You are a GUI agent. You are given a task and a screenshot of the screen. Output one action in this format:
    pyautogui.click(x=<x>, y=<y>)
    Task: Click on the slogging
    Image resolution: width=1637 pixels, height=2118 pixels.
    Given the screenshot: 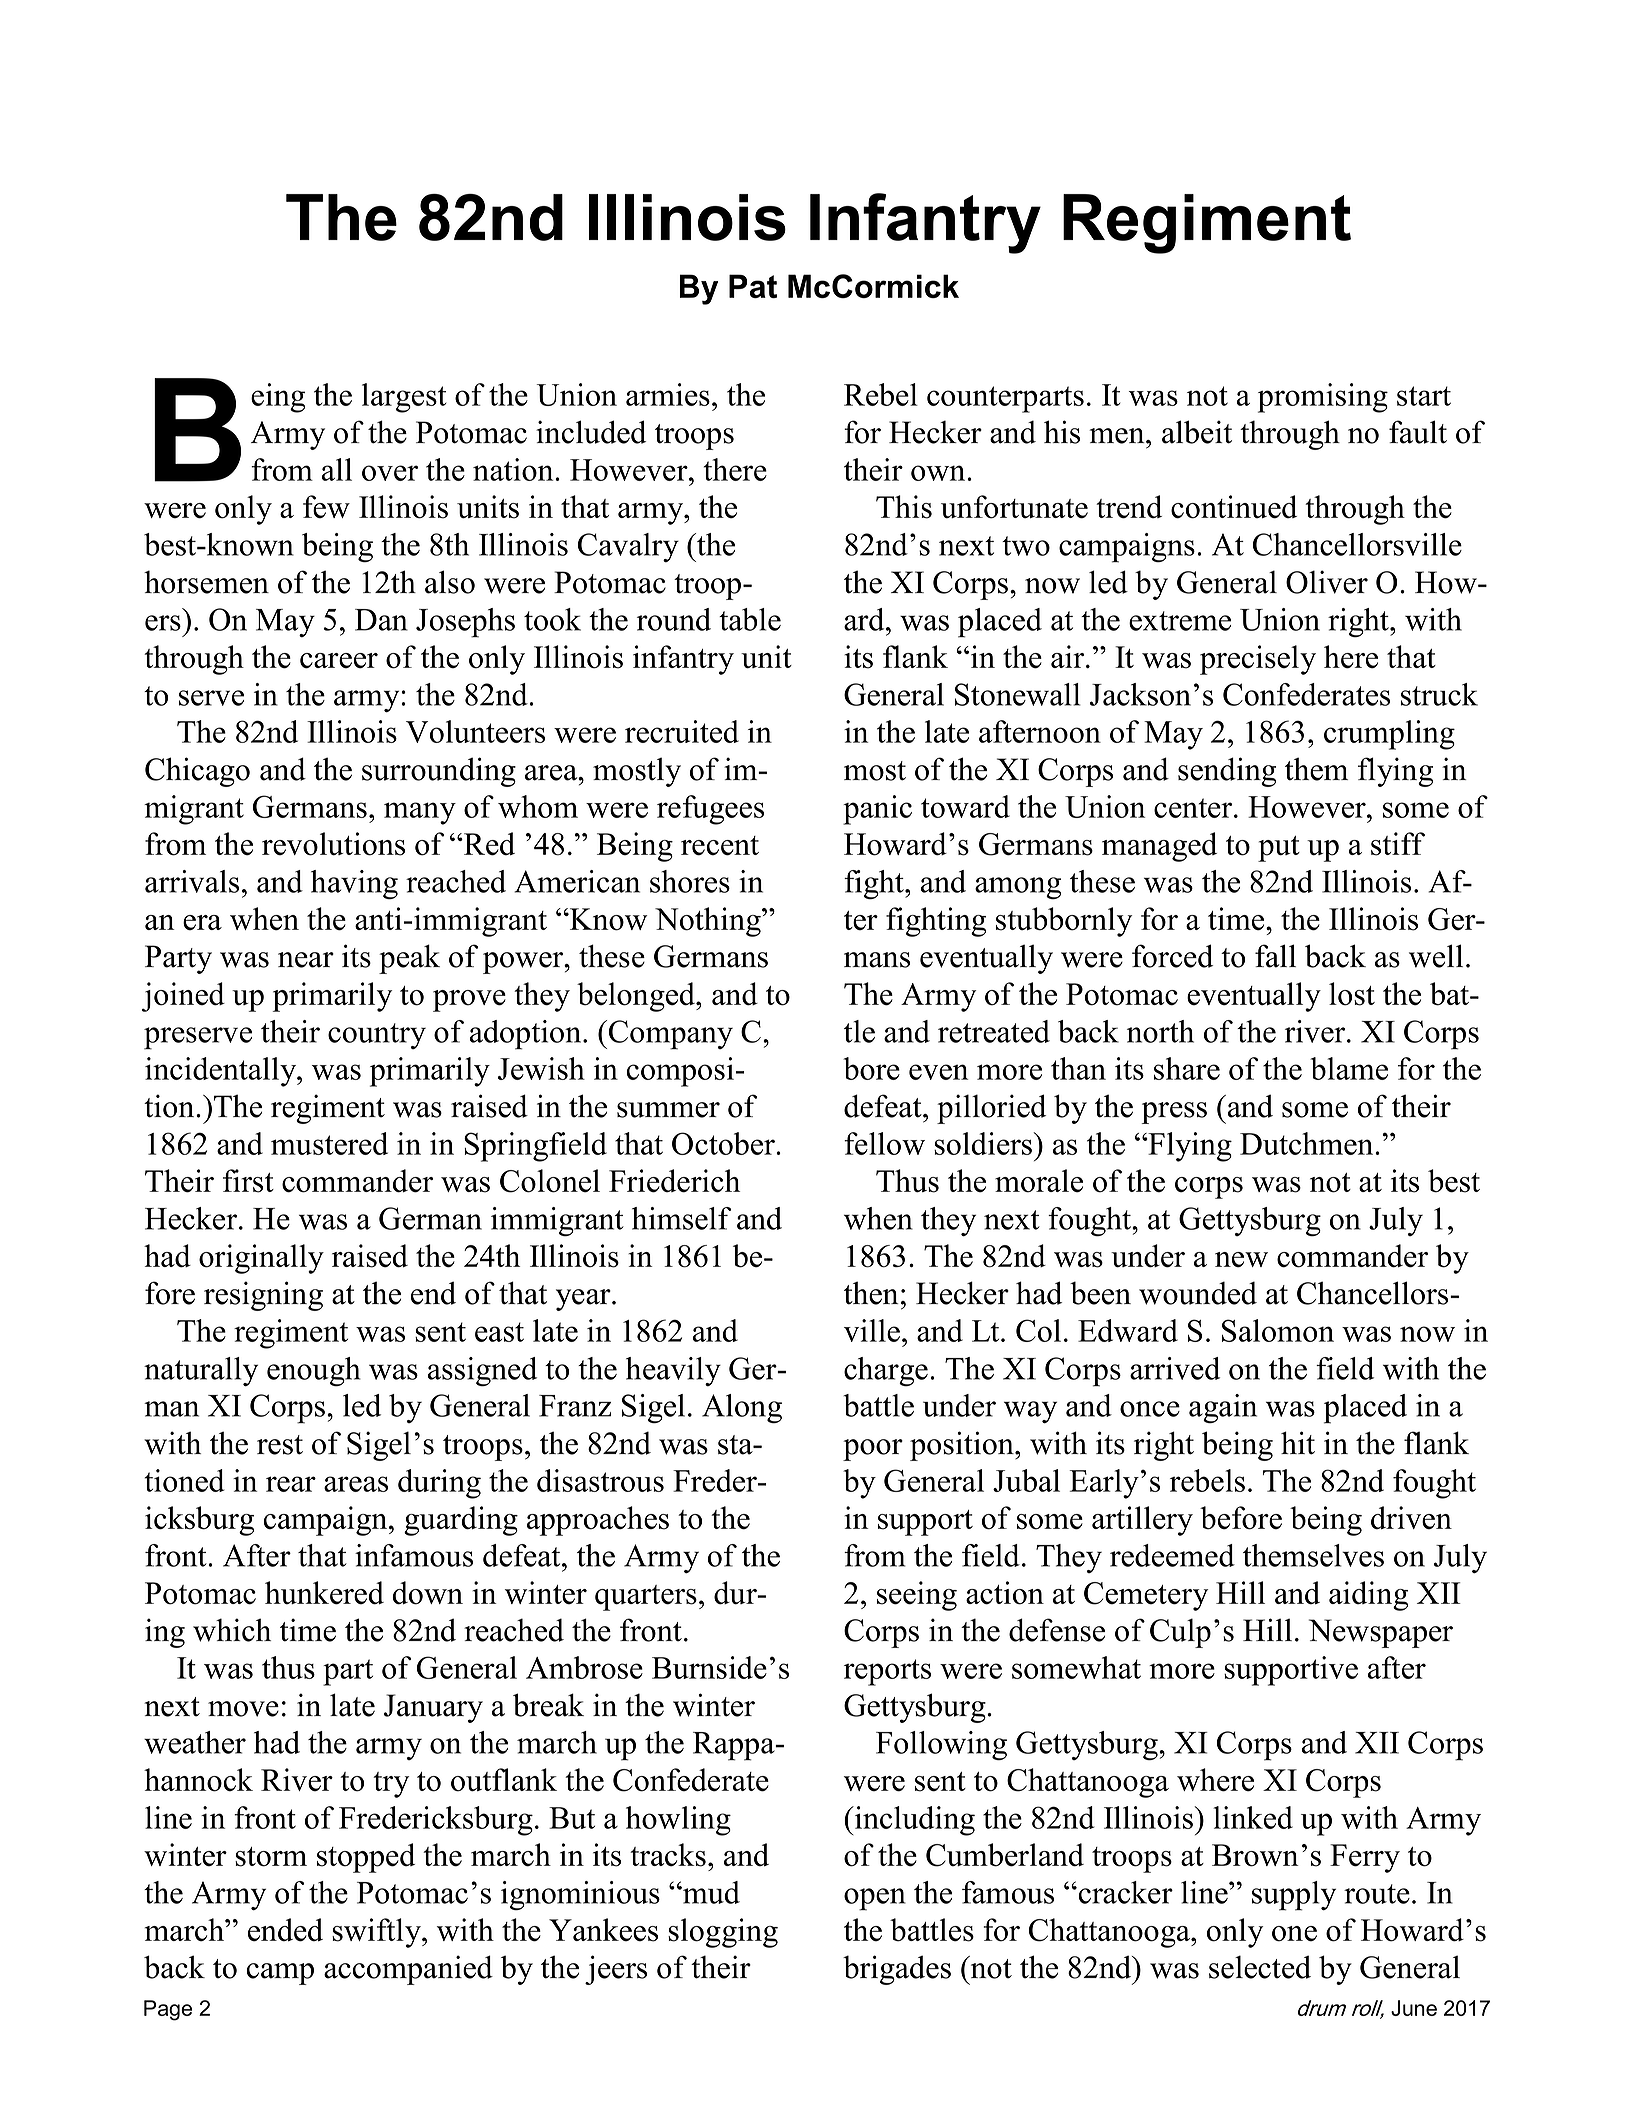 What is the action you would take?
    pyautogui.click(x=723, y=1933)
